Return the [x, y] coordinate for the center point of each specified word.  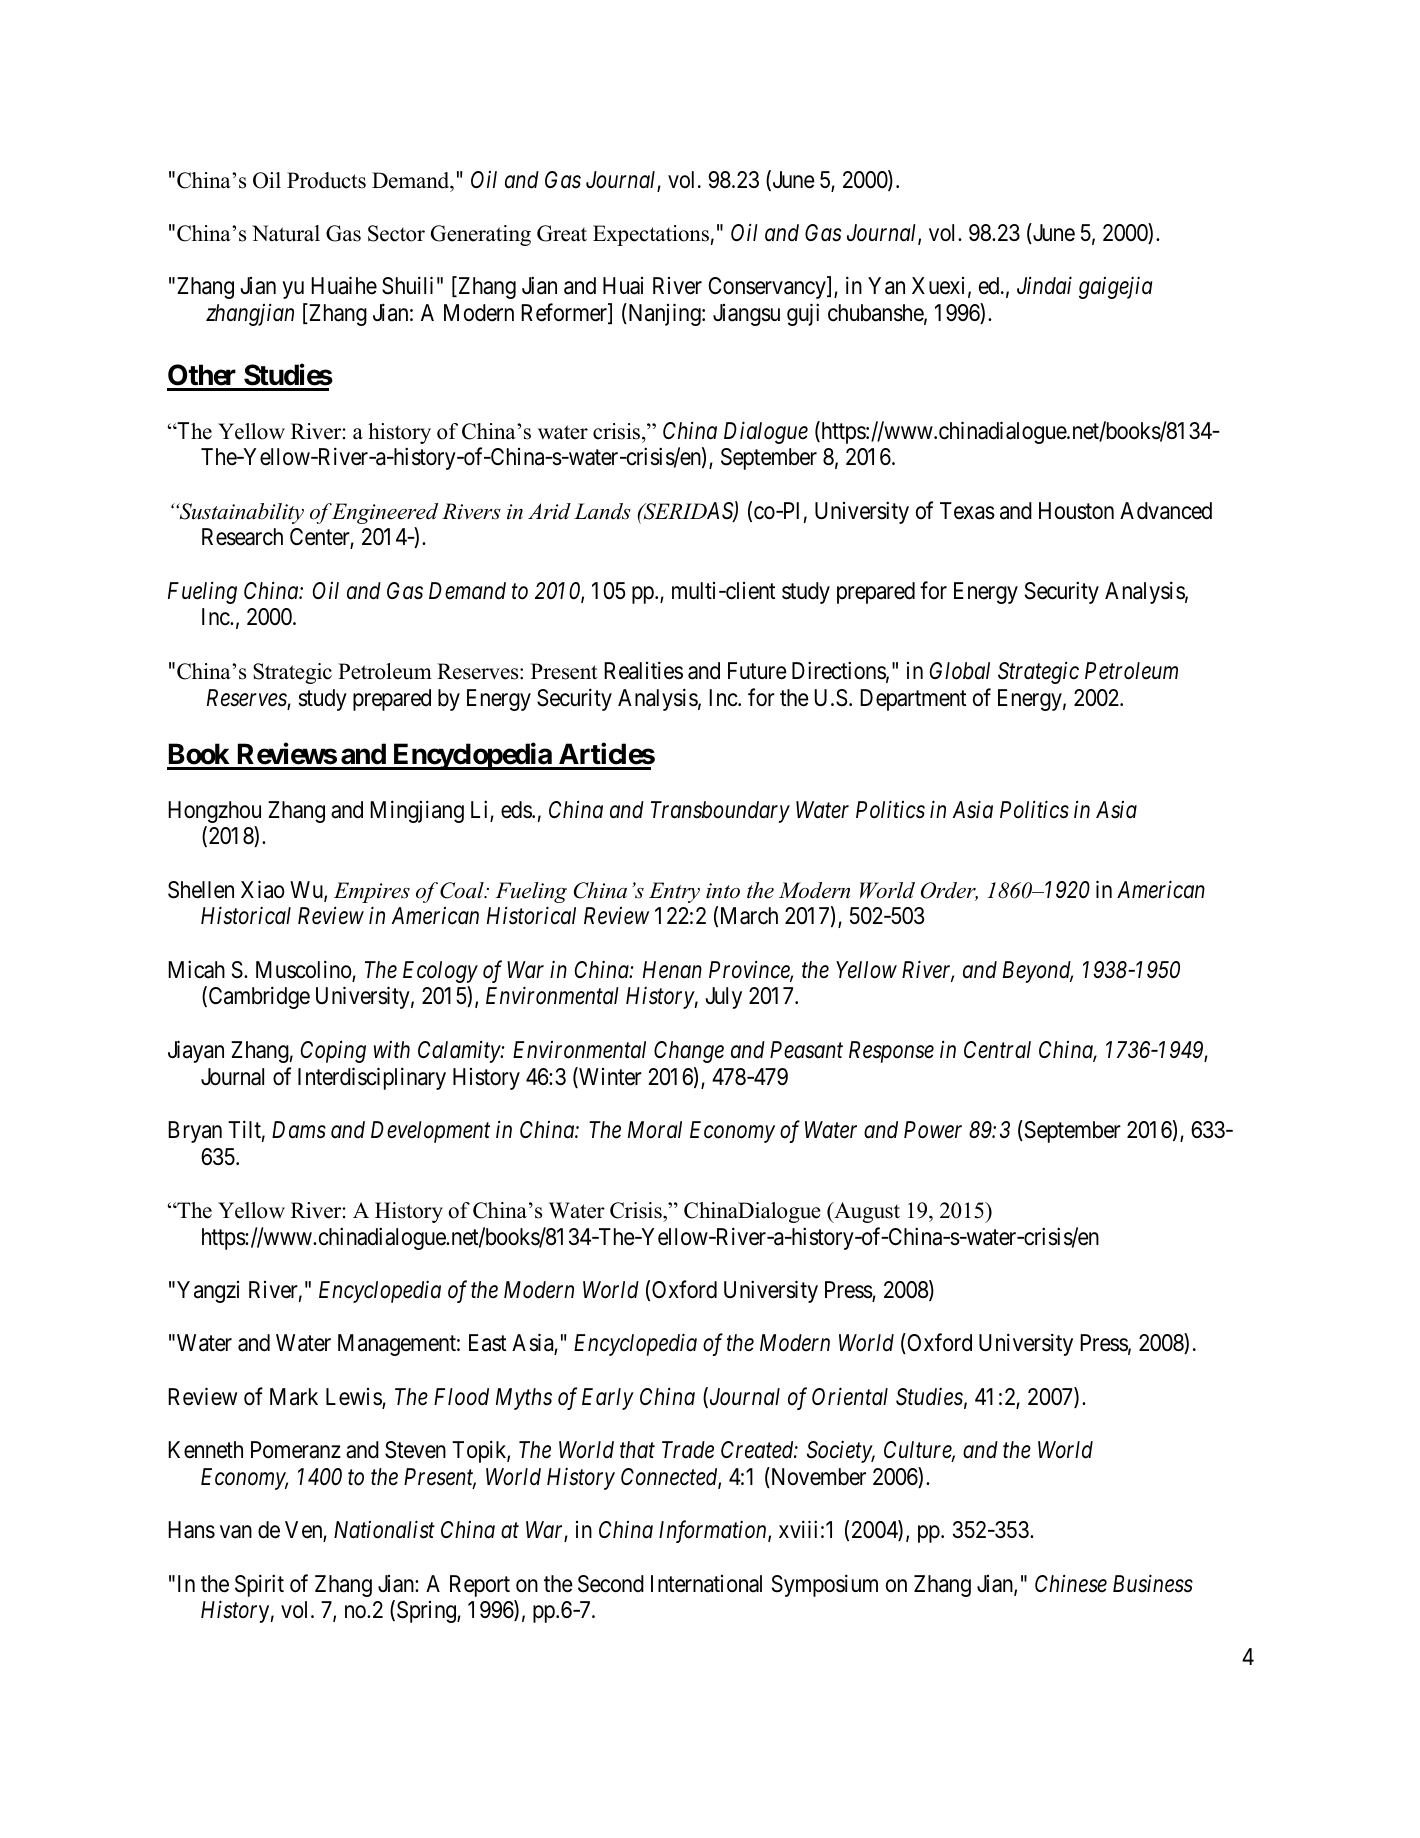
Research [242, 537]
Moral [655, 1130]
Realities [643, 670]
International [706, 1584]
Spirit [259, 1585]
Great [562, 233]
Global [960, 671]
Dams [299, 1130]
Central [997, 1050]
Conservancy [768, 288]
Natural [286, 233]
